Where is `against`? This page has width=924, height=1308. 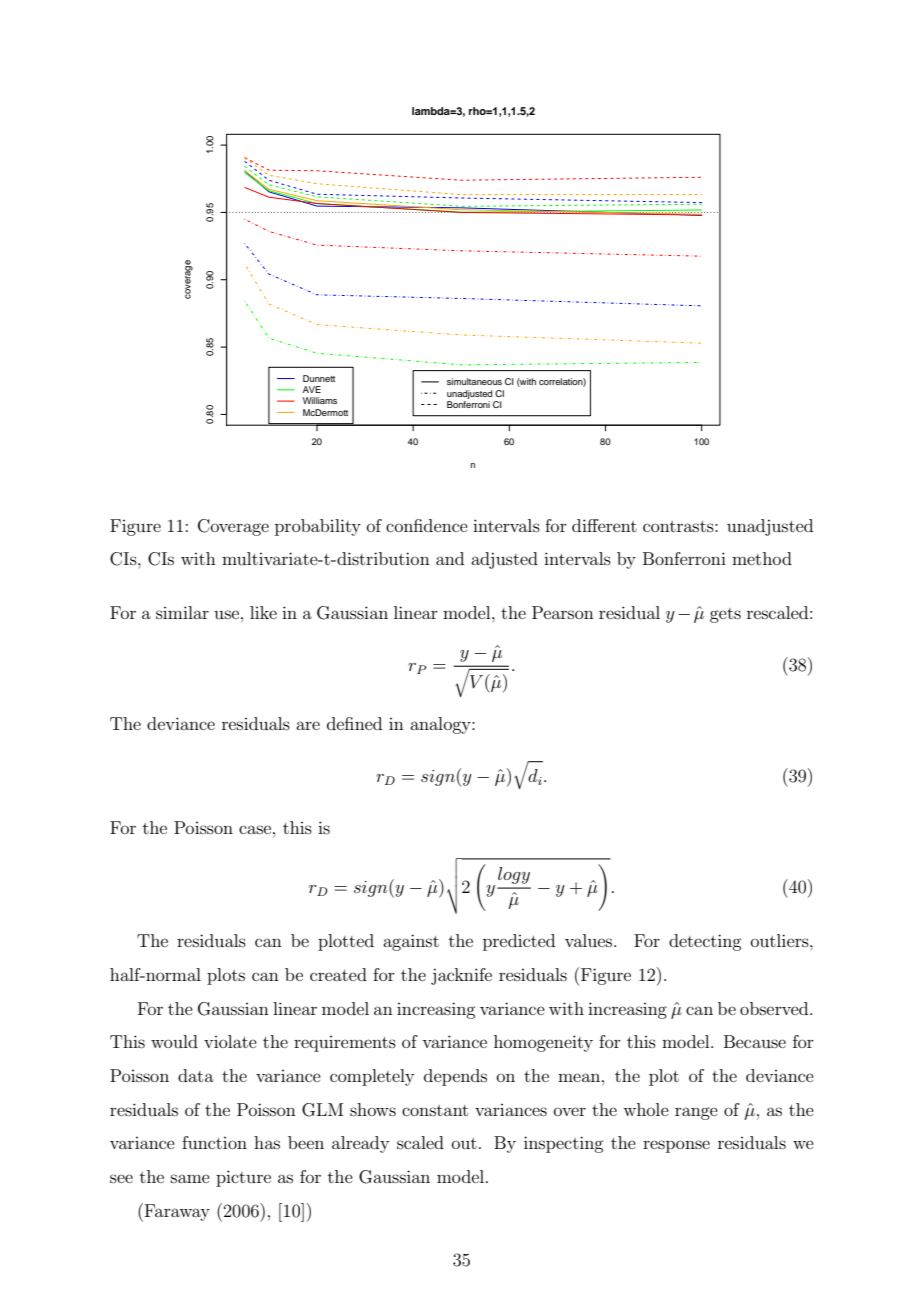 against is located at coordinates (411, 942).
